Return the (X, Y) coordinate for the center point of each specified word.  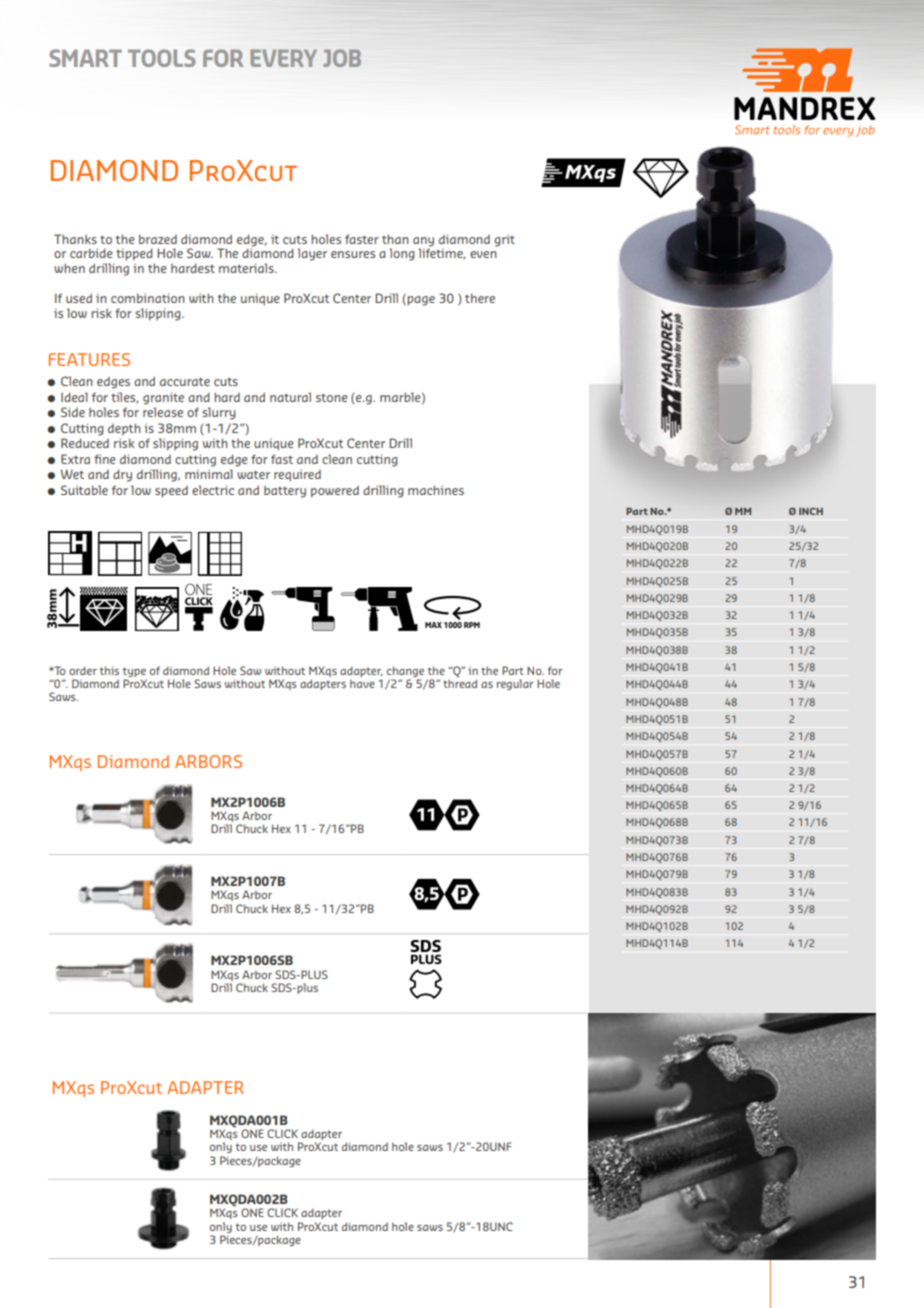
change (405, 671)
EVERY (283, 58)
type (134, 672)
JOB (342, 58)
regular (515, 684)
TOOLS (162, 58)
